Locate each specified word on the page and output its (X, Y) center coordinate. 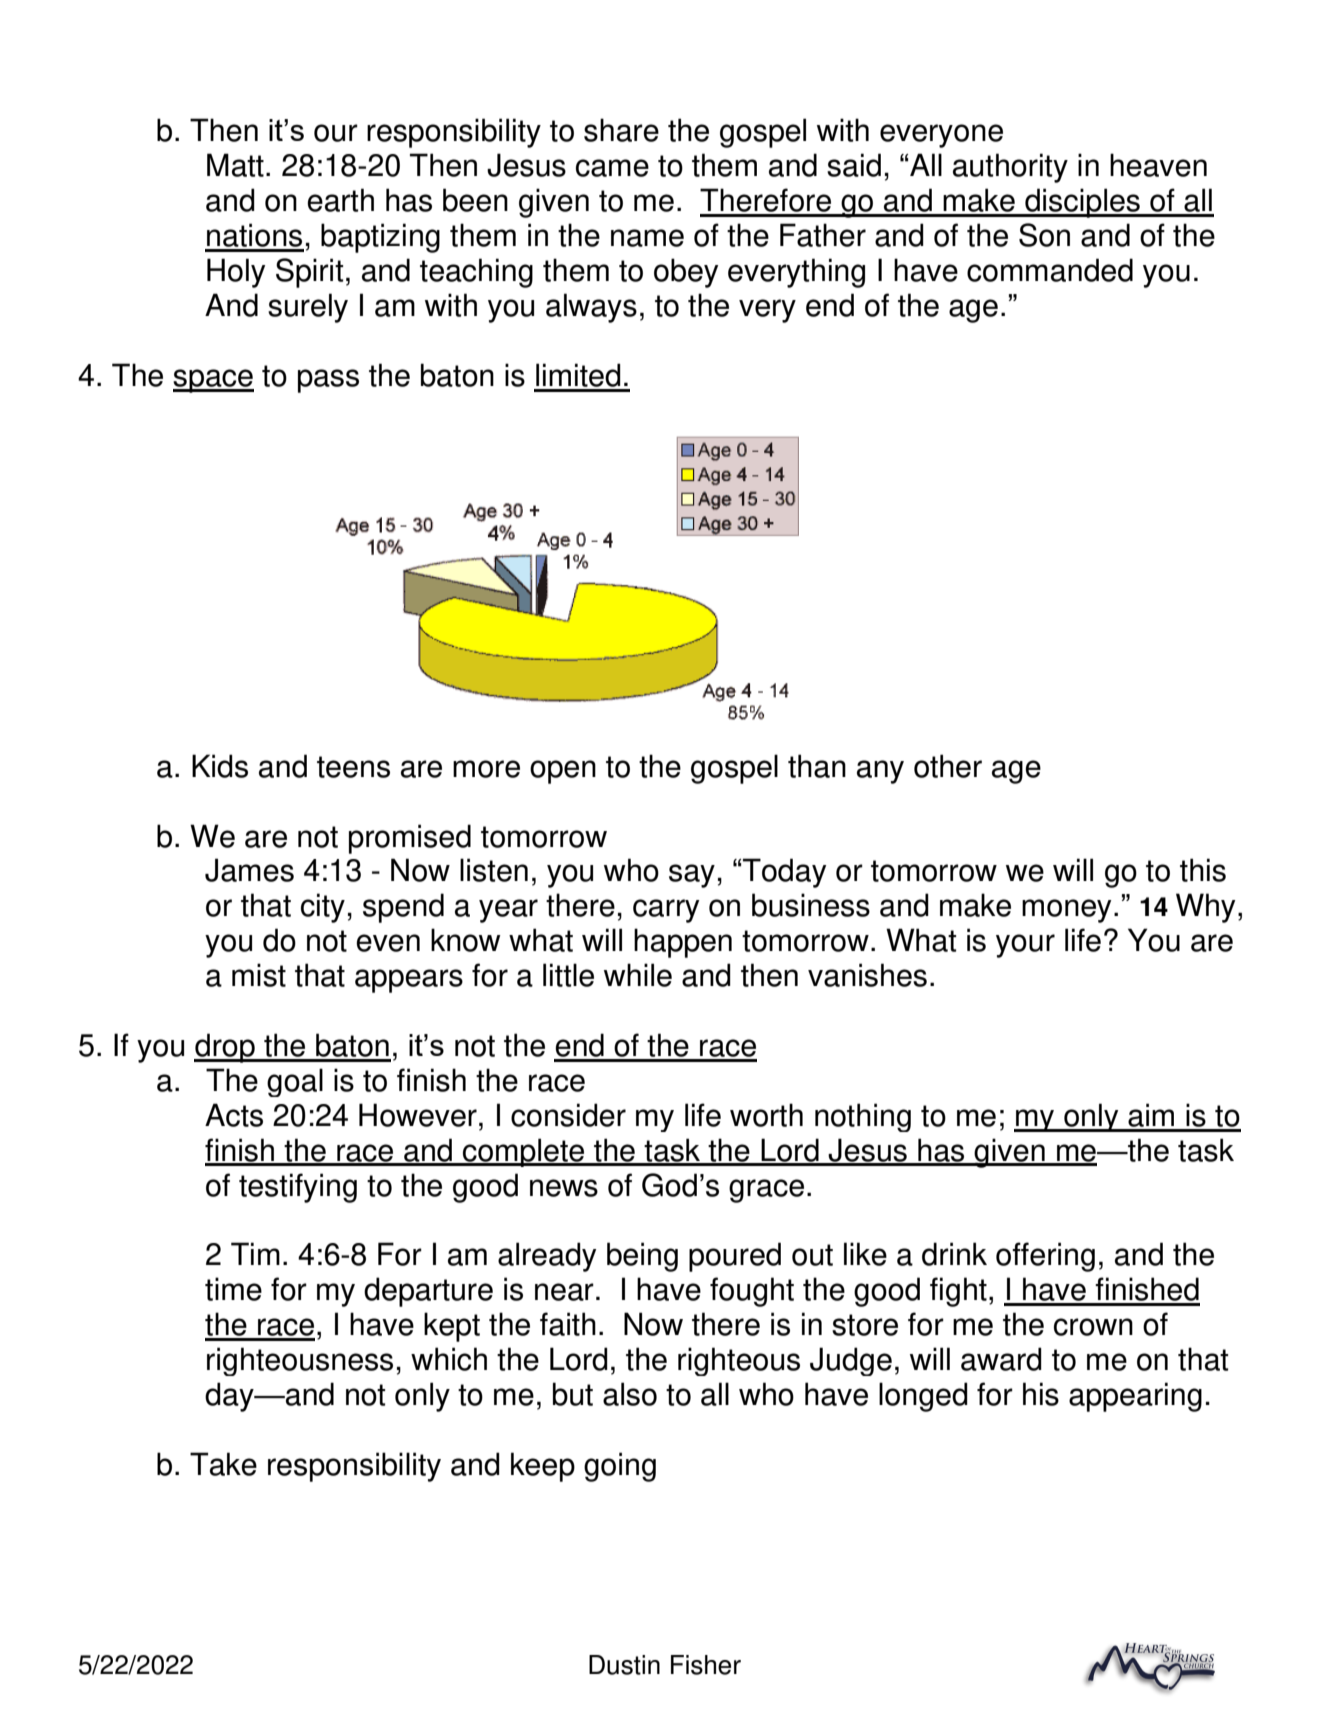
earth (340, 200)
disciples (1082, 203)
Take (223, 1464)
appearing (1135, 1397)
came (612, 168)
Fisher (706, 1665)
